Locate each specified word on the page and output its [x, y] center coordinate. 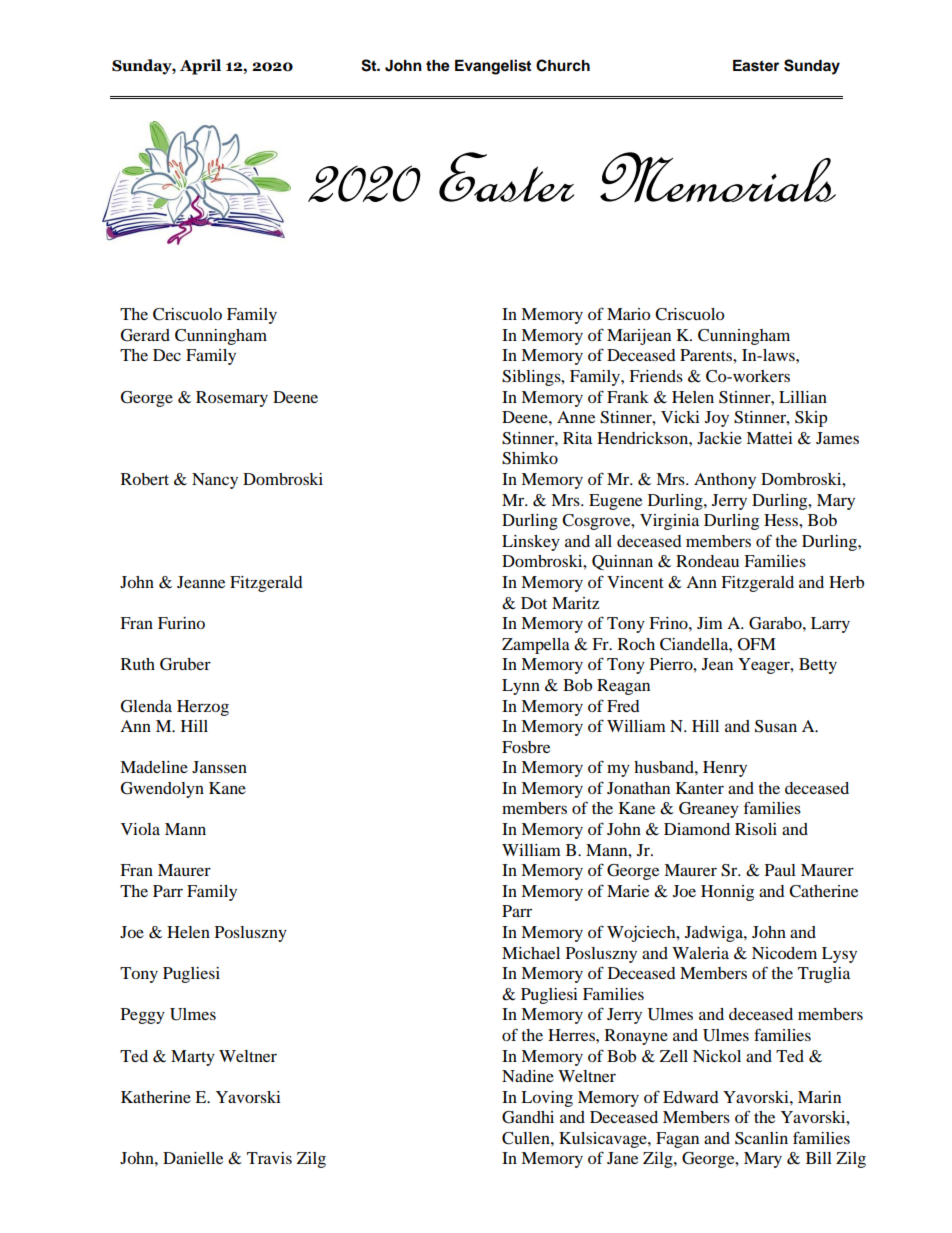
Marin [819, 1097]
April [200, 67]
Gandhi [528, 1117]
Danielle [193, 1158]
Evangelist [493, 67]
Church [563, 65]
